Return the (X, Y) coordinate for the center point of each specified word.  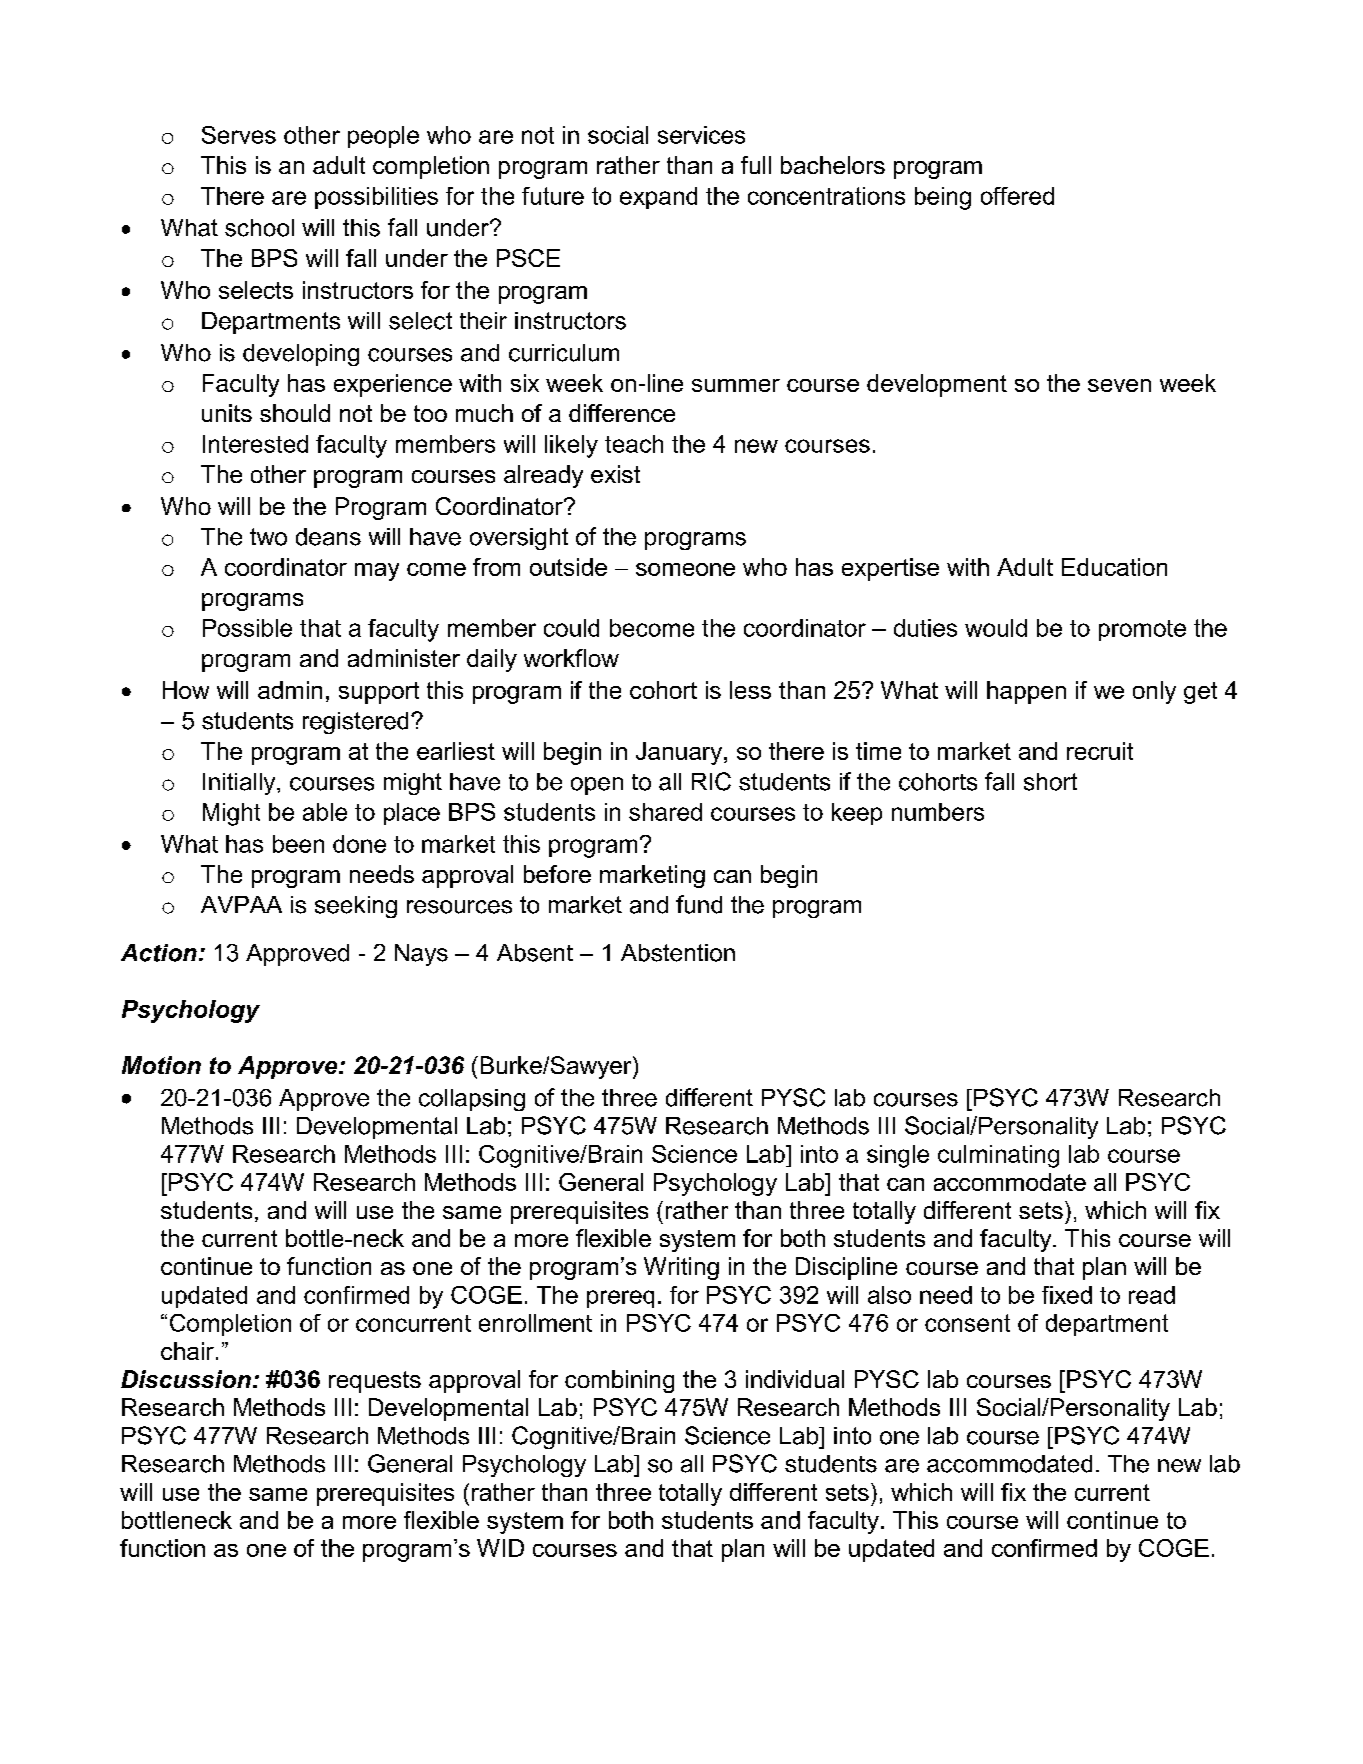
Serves (239, 135)
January (680, 753)
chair (187, 1351)
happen (1026, 692)
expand (658, 198)
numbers (938, 812)
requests (375, 1382)
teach (634, 444)
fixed (1067, 1295)
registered (355, 723)
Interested (255, 444)
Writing (681, 1268)
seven (1119, 385)
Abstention (678, 953)
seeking (356, 907)
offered (1017, 196)
